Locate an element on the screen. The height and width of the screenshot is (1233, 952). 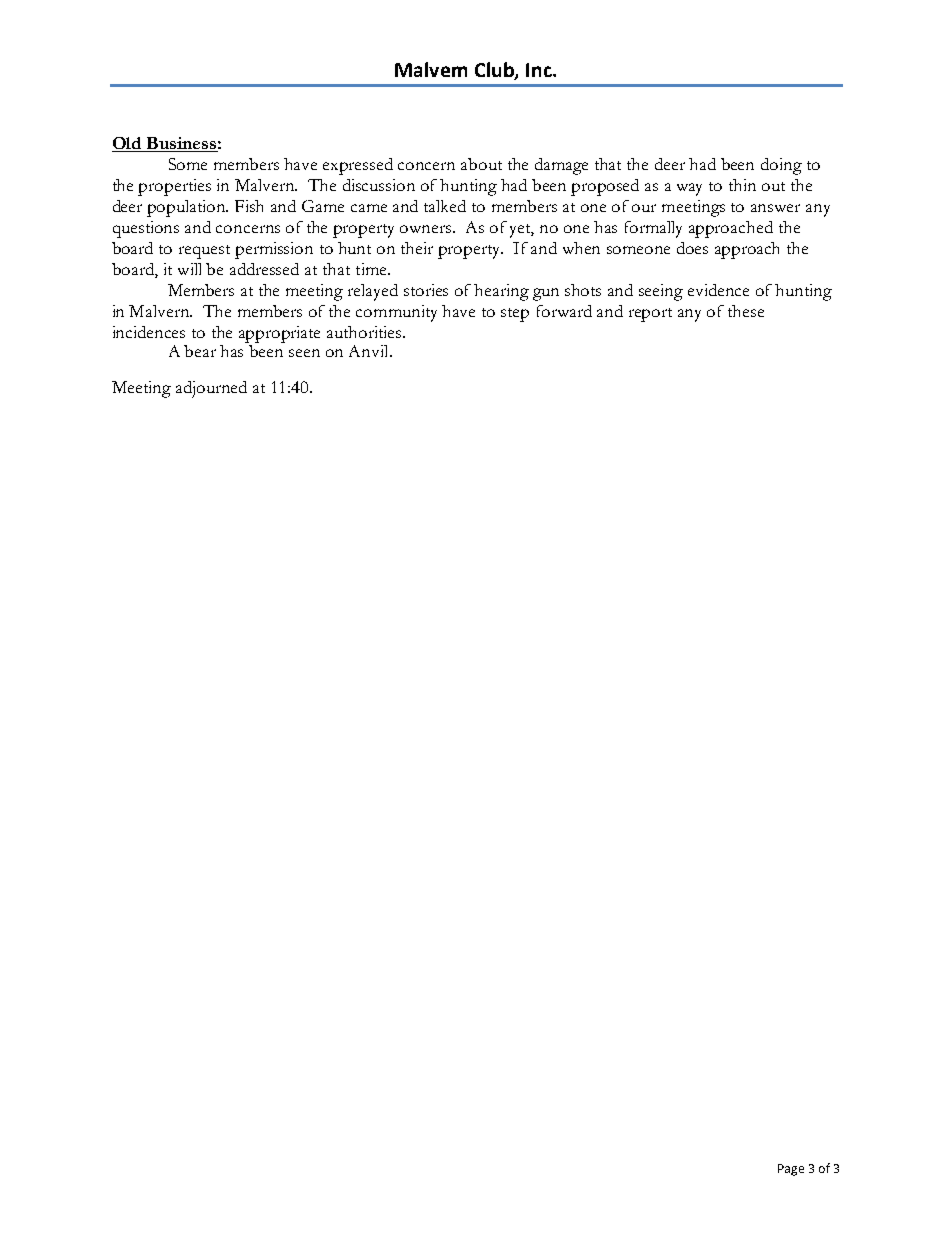
bear is located at coordinates (200, 351).
